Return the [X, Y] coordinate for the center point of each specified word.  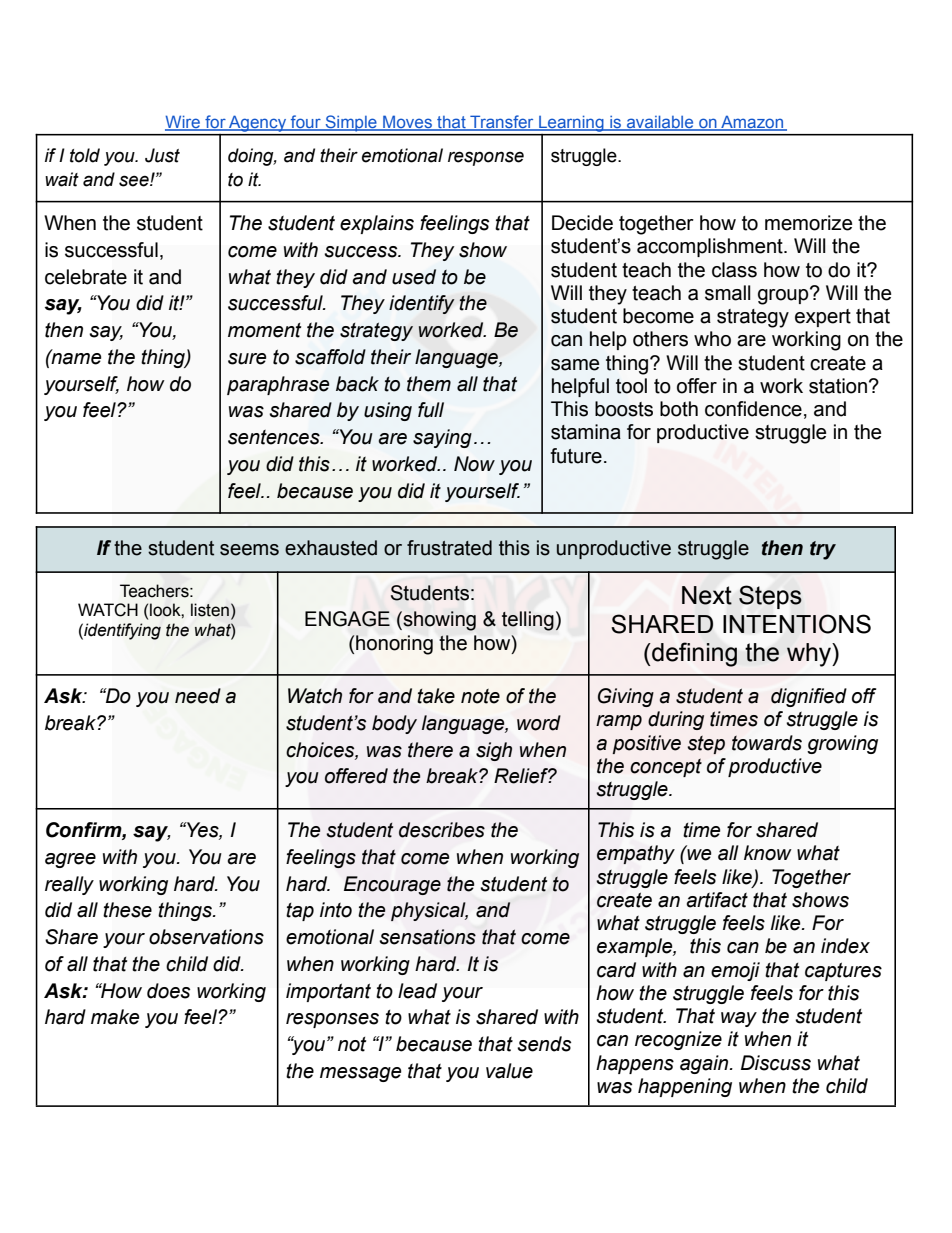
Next [707, 595]
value [509, 1071]
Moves [407, 123]
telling [528, 621]
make [115, 1017]
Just [162, 155]
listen [210, 610]
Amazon [752, 123]
